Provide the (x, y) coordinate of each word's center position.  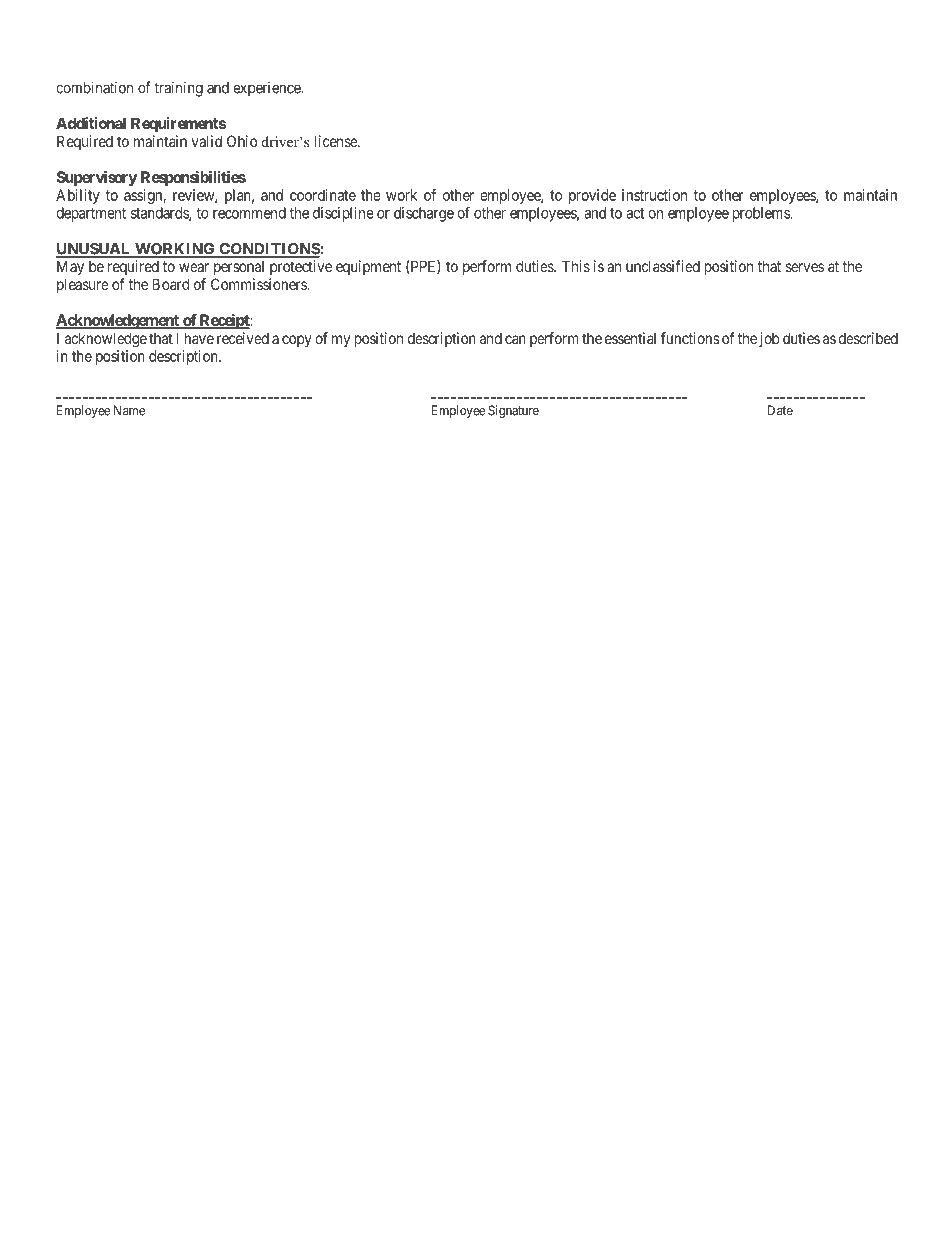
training (178, 89)
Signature (513, 411)
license (337, 141)
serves (805, 267)
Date (780, 410)
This (576, 266)
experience (267, 89)
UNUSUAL (94, 250)
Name (129, 410)
